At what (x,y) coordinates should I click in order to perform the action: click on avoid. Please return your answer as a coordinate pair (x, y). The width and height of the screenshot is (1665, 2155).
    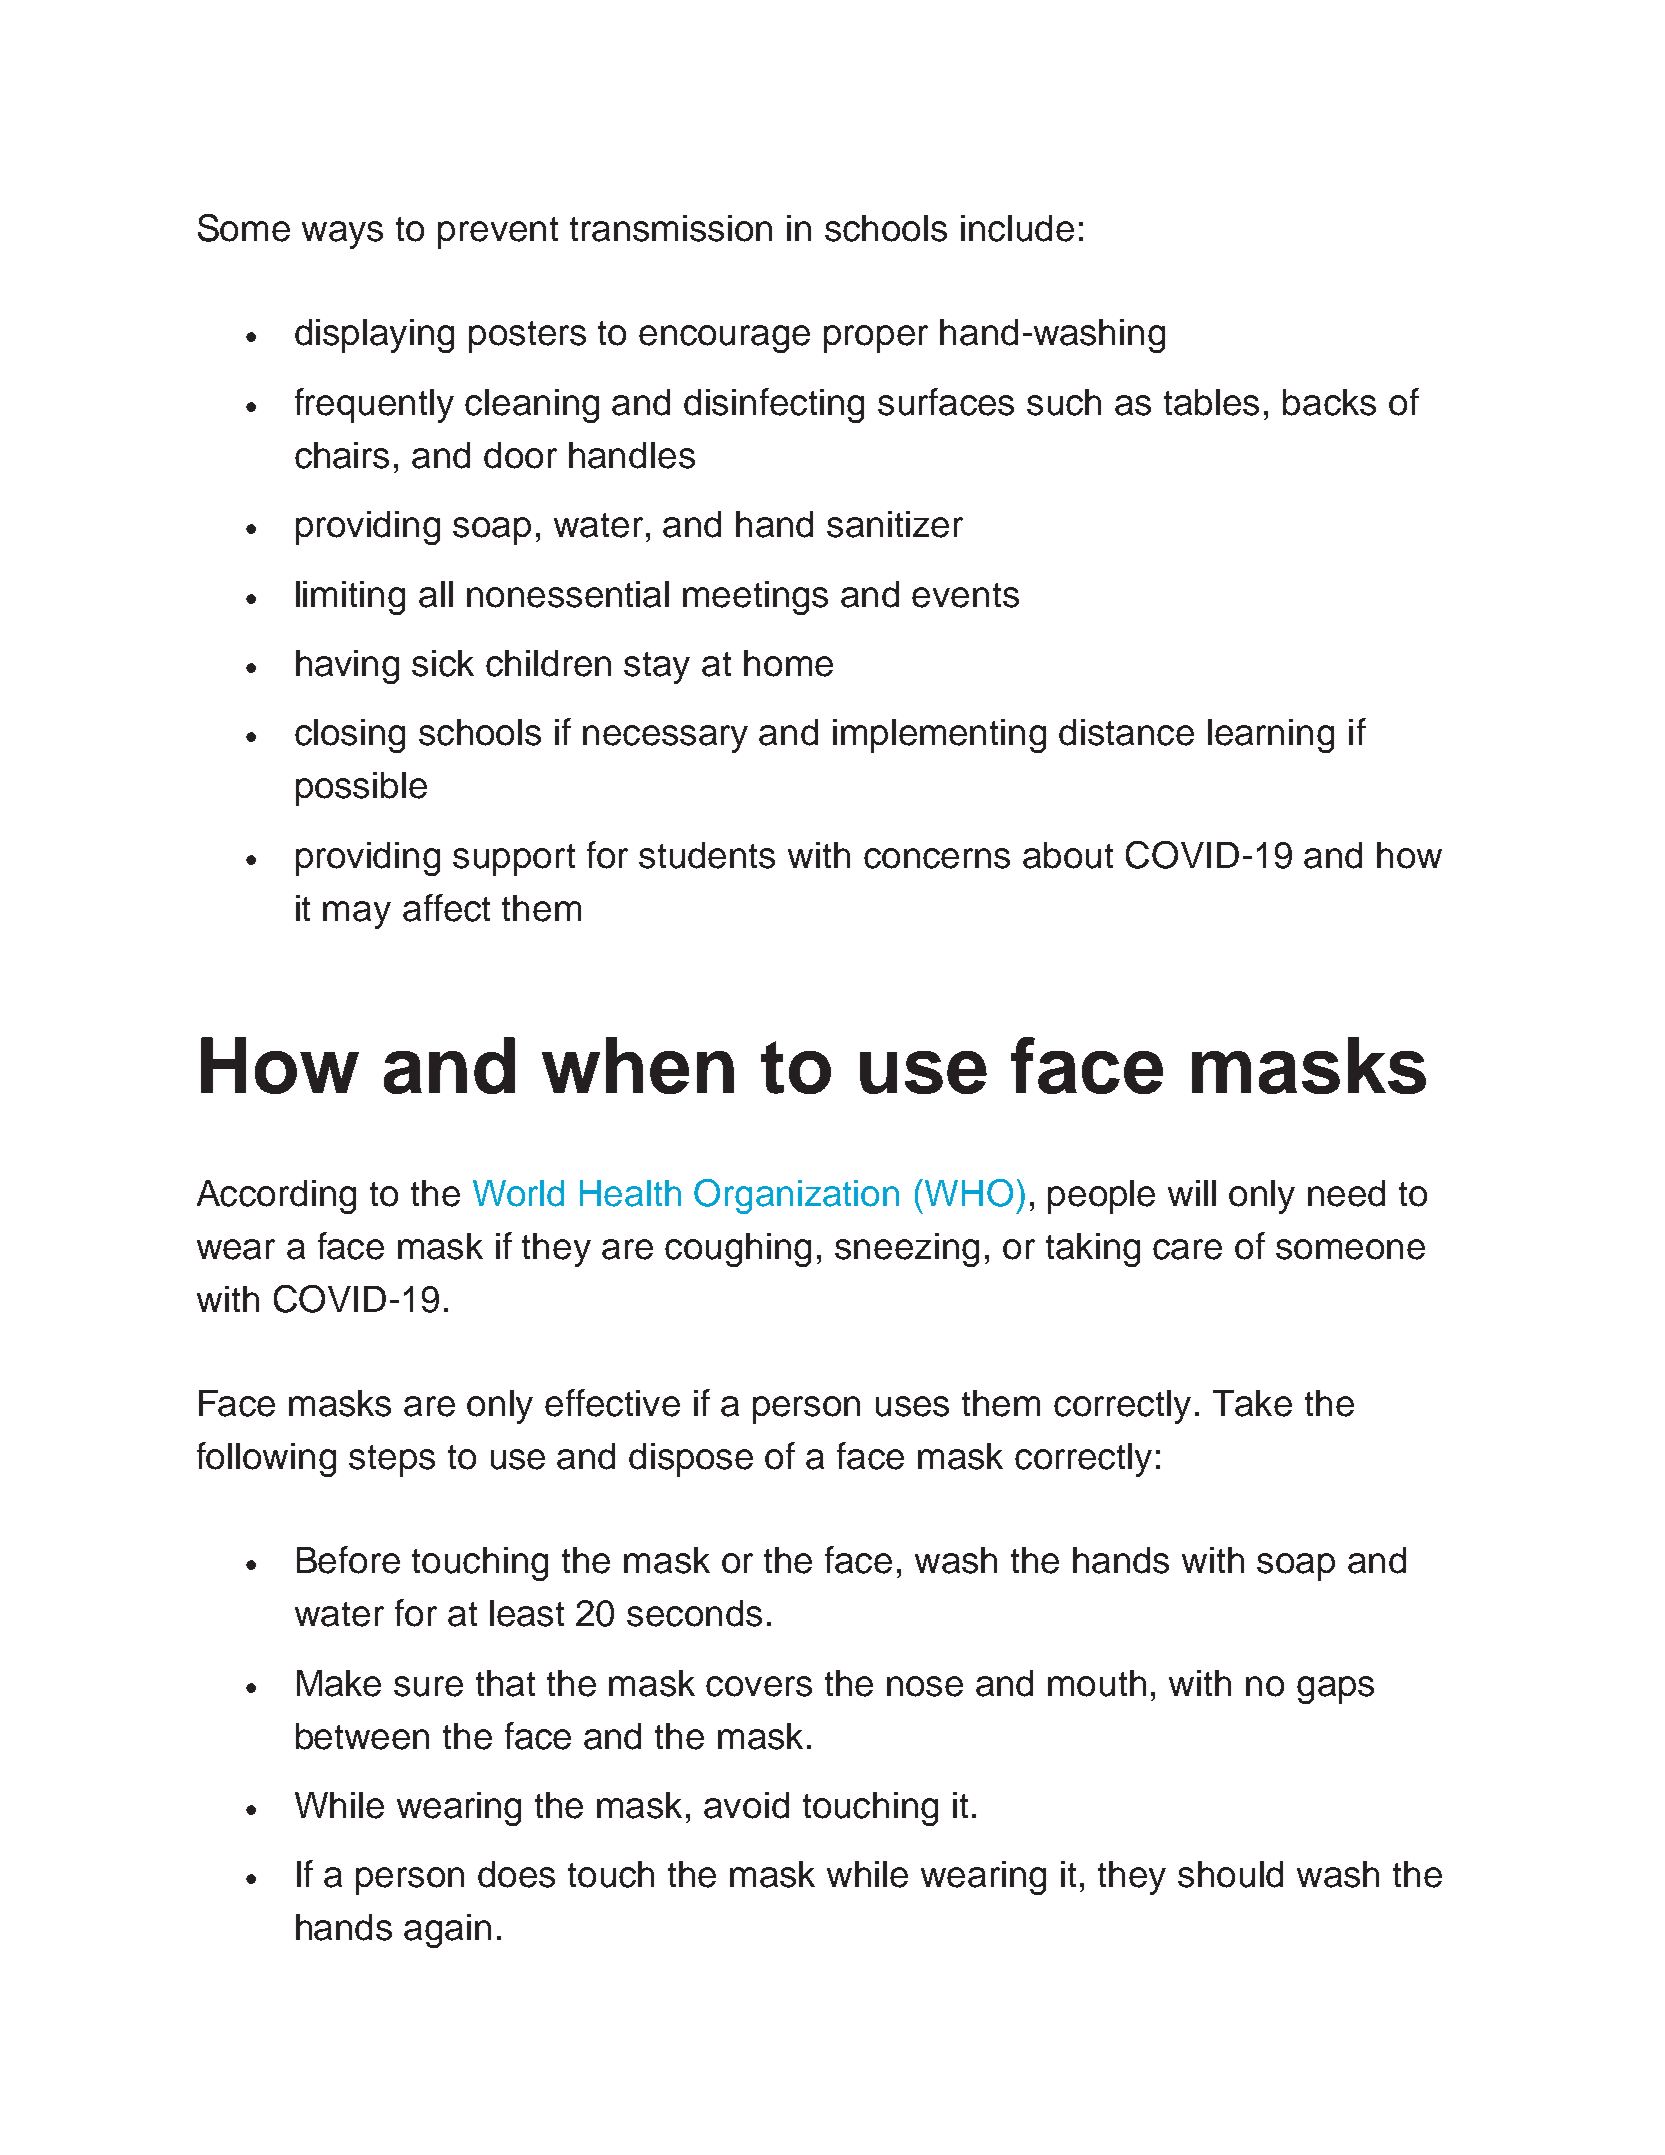
    Looking at the image, I should click on (746, 1805).
